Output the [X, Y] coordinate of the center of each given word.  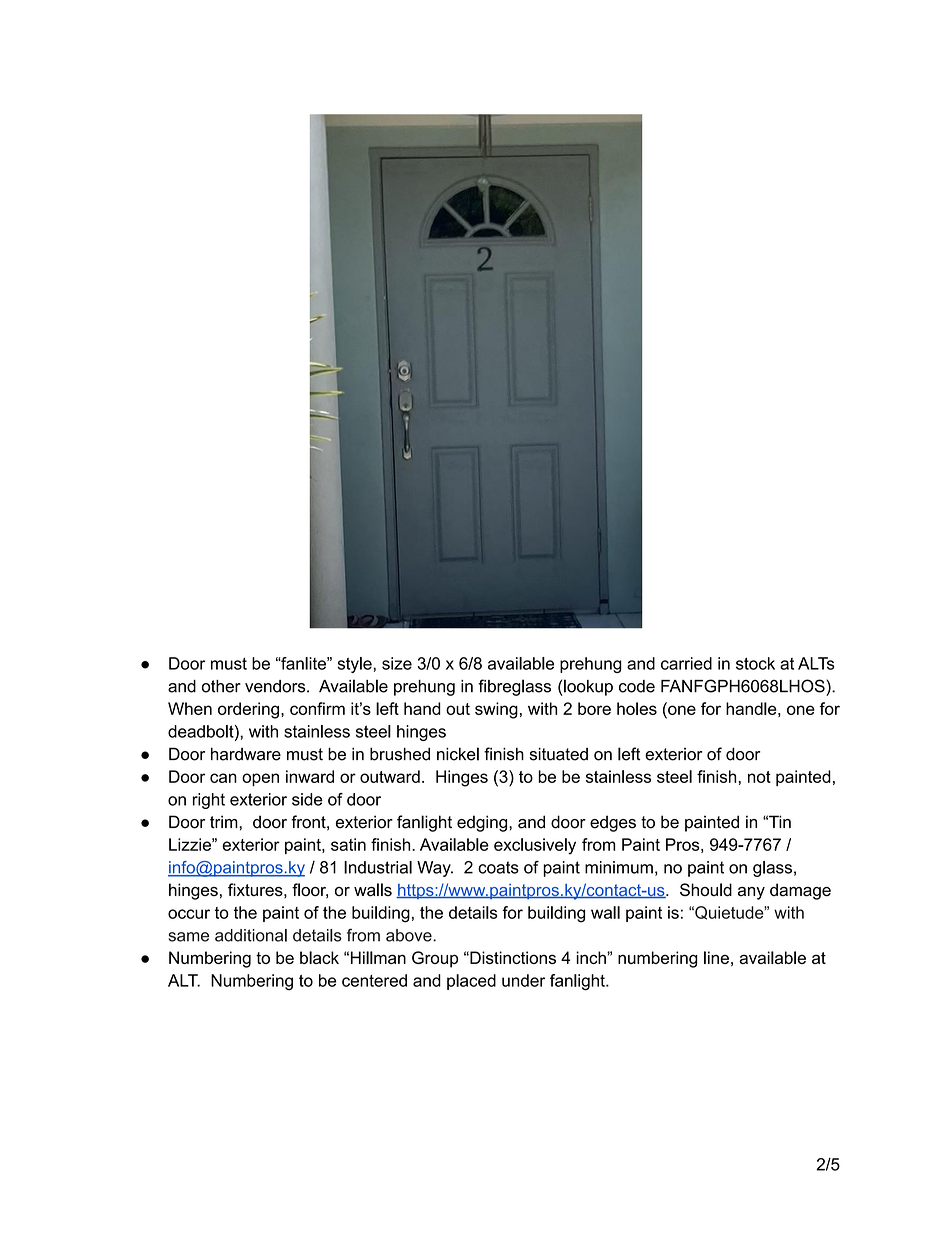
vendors [276, 686]
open [260, 779]
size [397, 663]
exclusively [535, 846]
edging [483, 823]
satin [348, 844]
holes [637, 708]
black [319, 957]
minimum [619, 867]
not [759, 777]
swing [496, 710]
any [751, 893]
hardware [246, 754]
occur [189, 914]
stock [755, 663]
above [410, 935]
